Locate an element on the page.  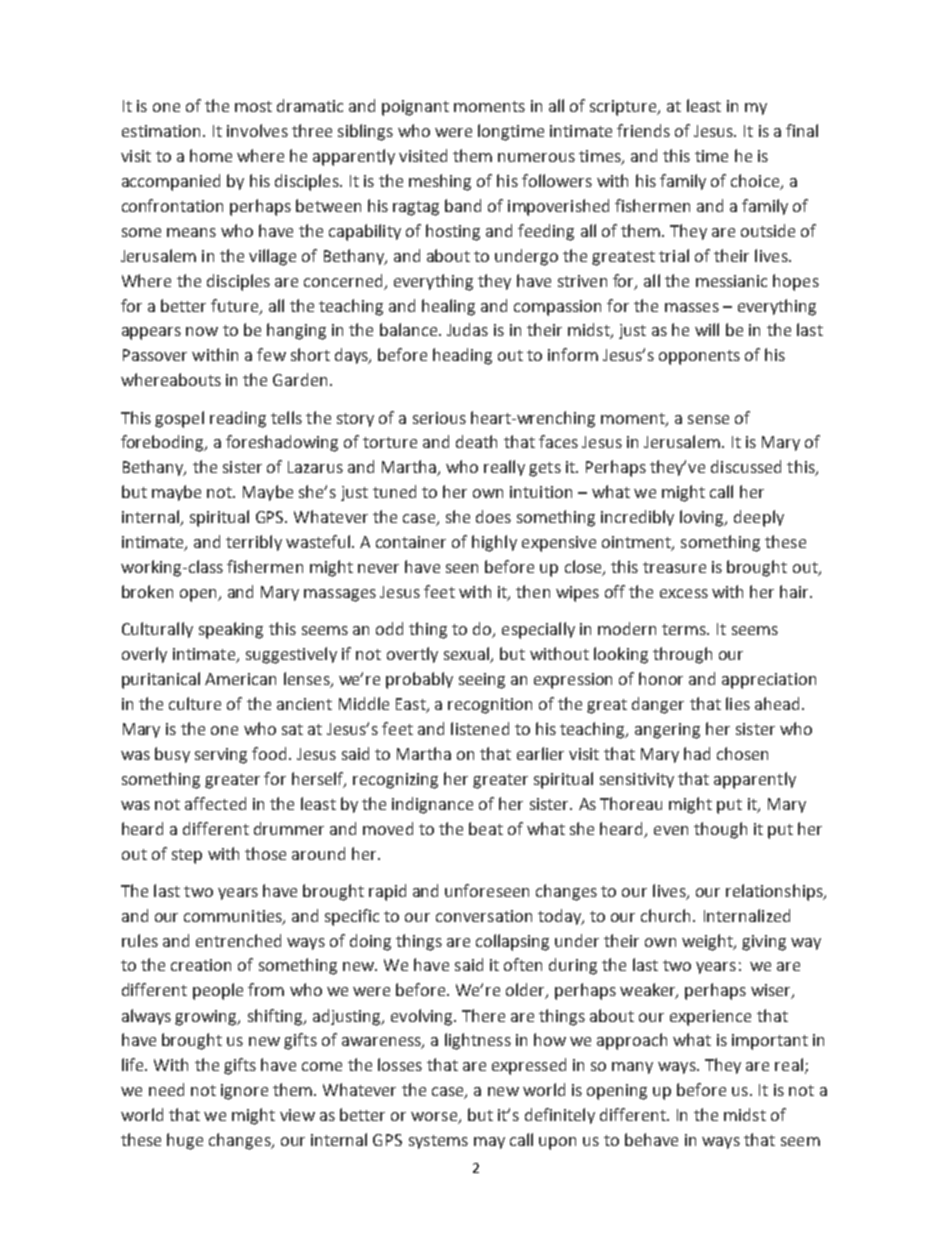
ignore is located at coordinates (244, 1092).
